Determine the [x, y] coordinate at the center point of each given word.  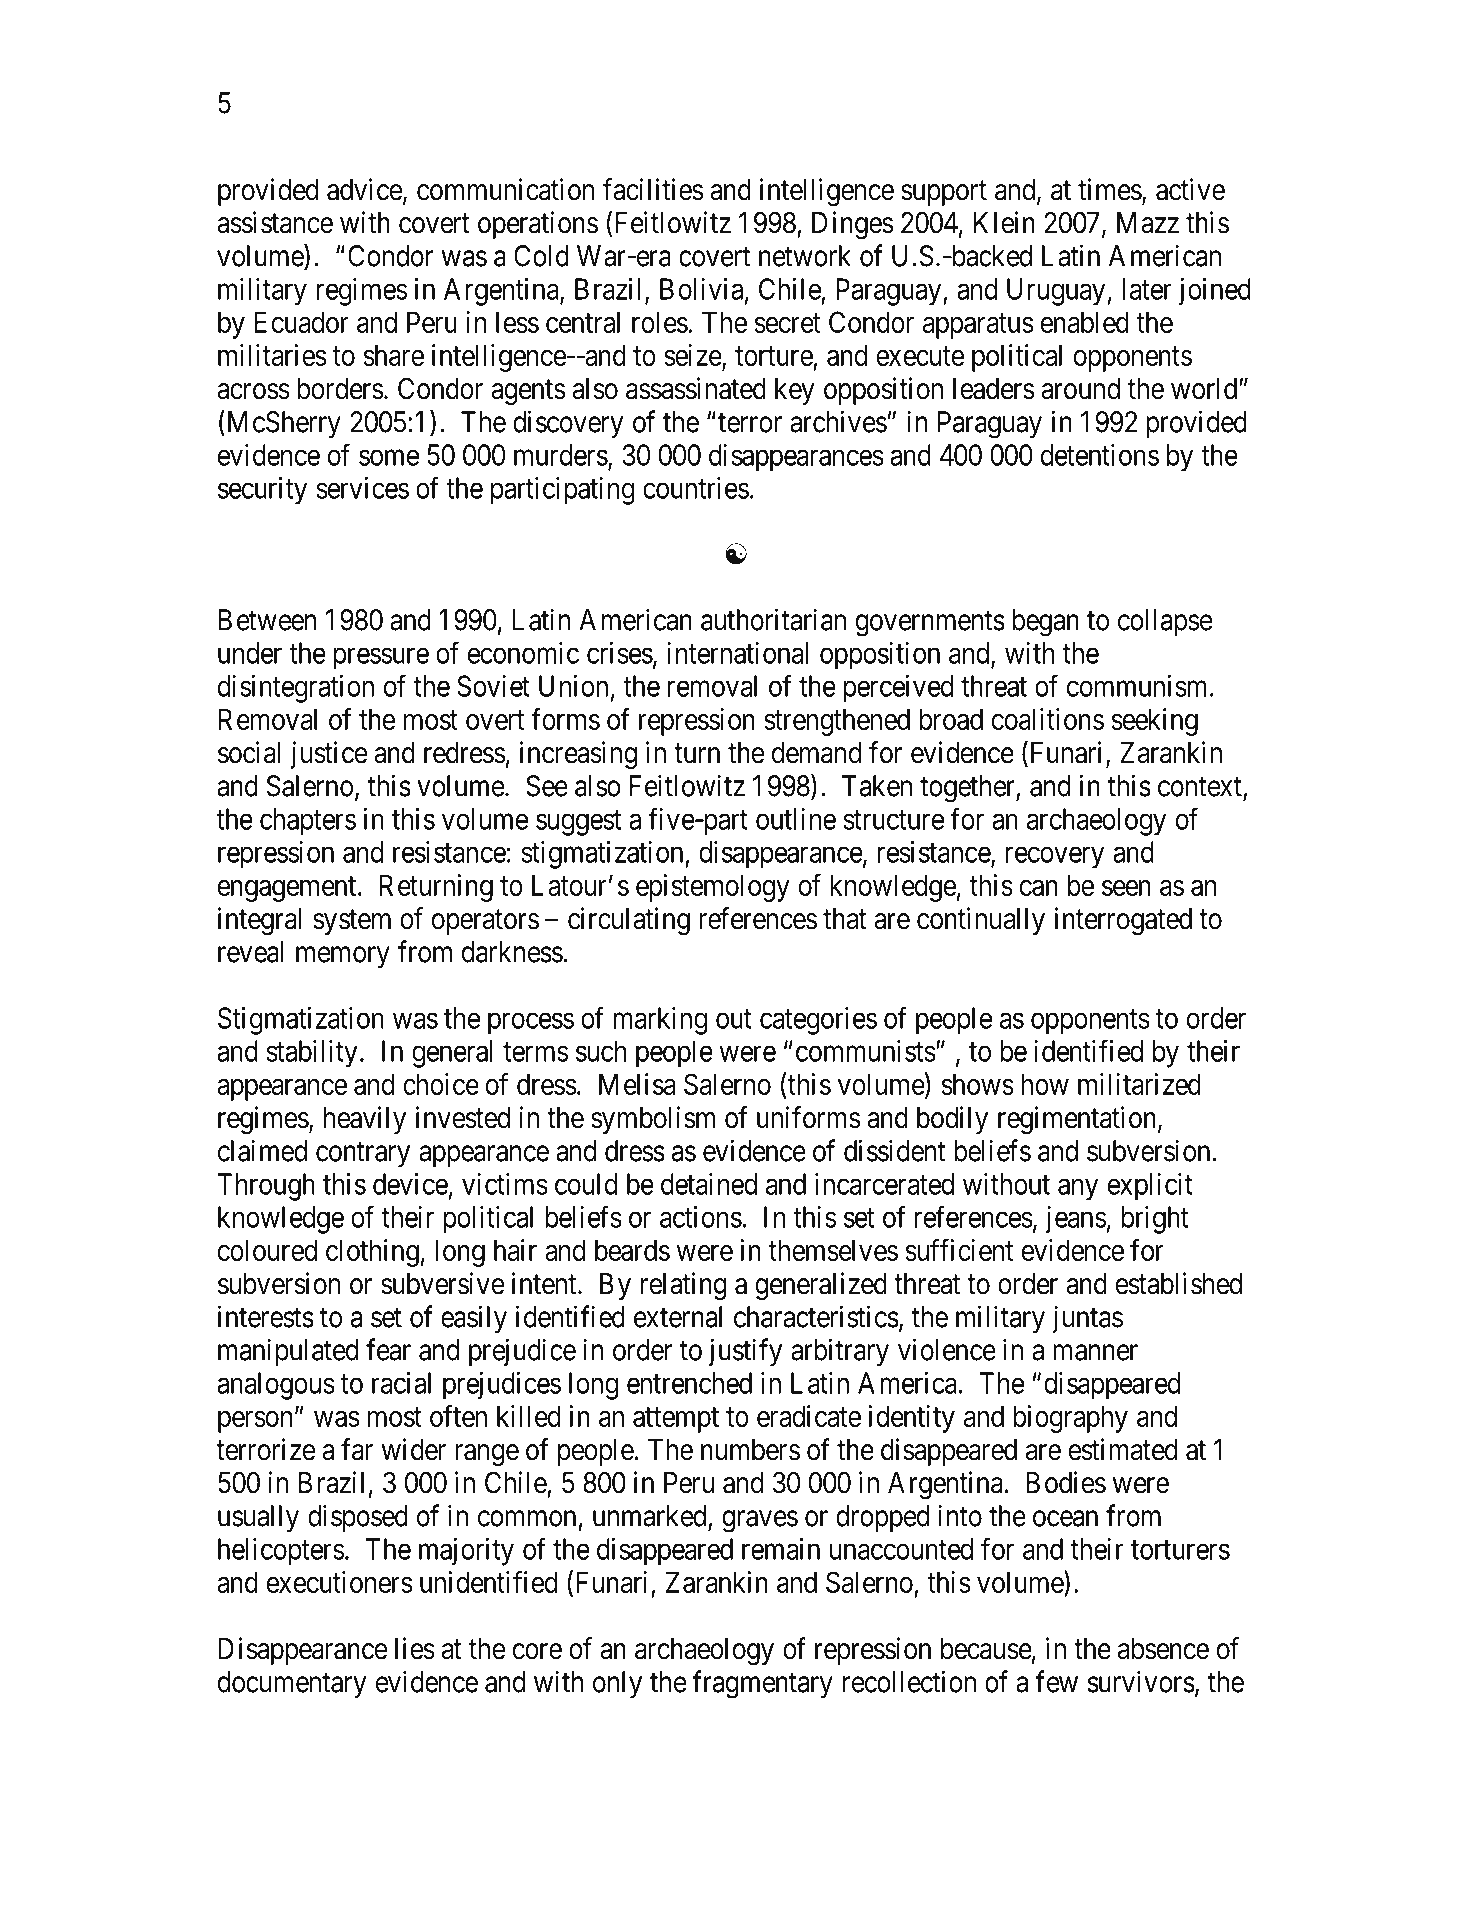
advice [365, 189]
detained [709, 1184]
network [805, 256]
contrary [363, 1155]
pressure [381, 658]
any [1078, 1189]
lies [415, 1648]
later [1147, 289]
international [737, 653]
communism [1139, 686]
